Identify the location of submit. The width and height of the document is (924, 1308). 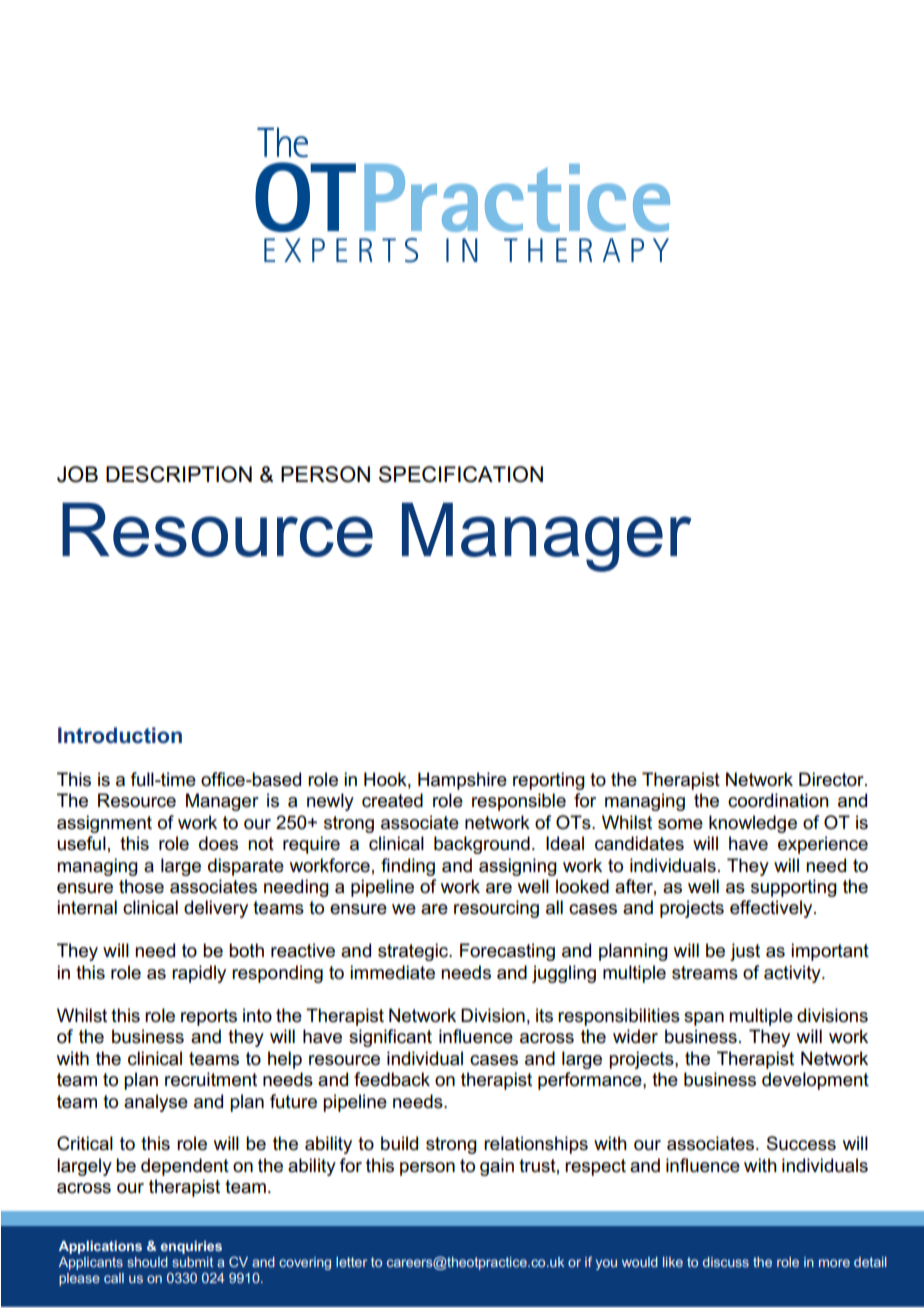
(192, 1262).
